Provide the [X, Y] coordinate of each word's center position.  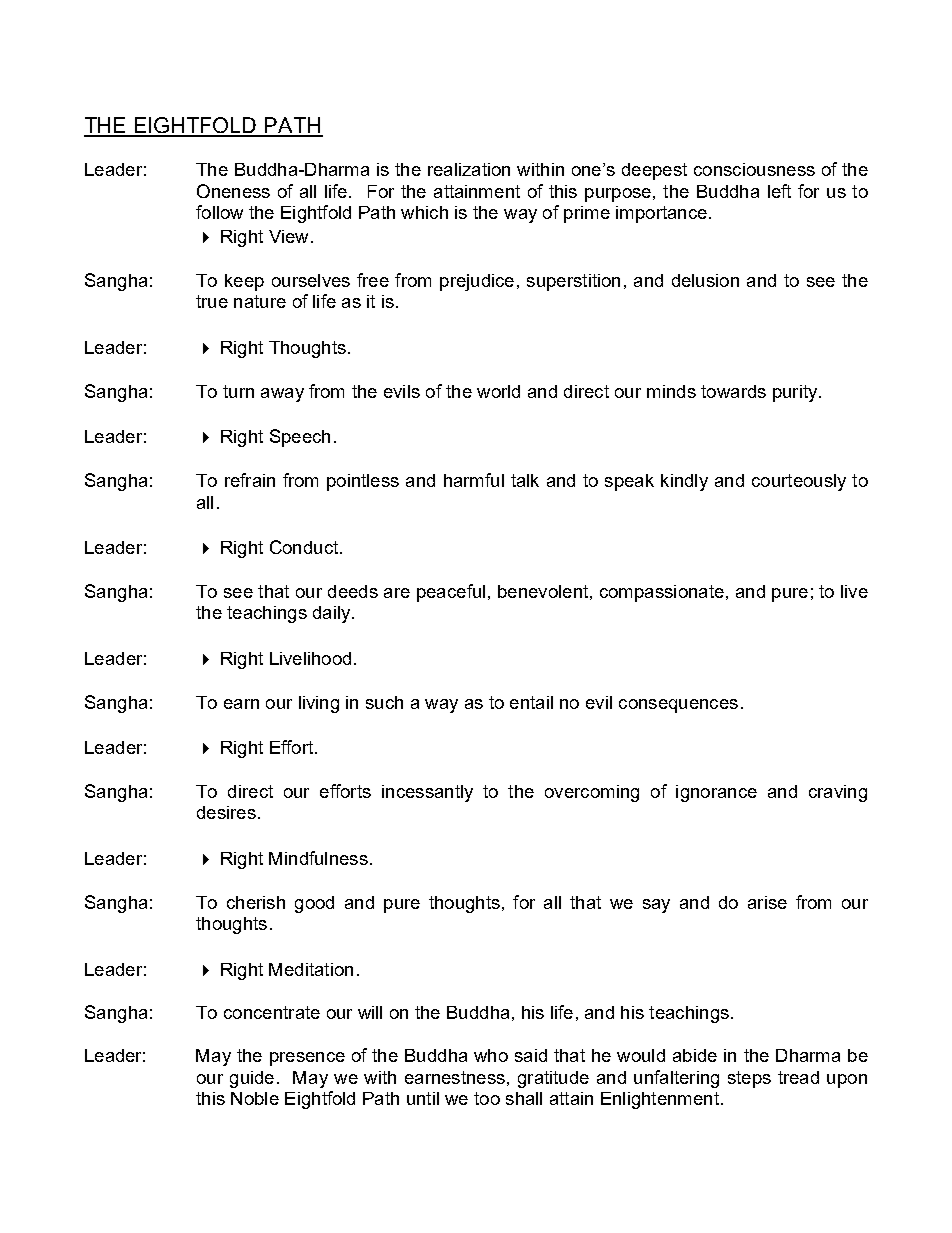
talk [525, 480]
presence [307, 1059]
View [288, 236]
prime [587, 214]
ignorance [716, 793]
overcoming [592, 793]
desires [226, 812]
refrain [250, 480]
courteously [799, 482]
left [779, 191]
